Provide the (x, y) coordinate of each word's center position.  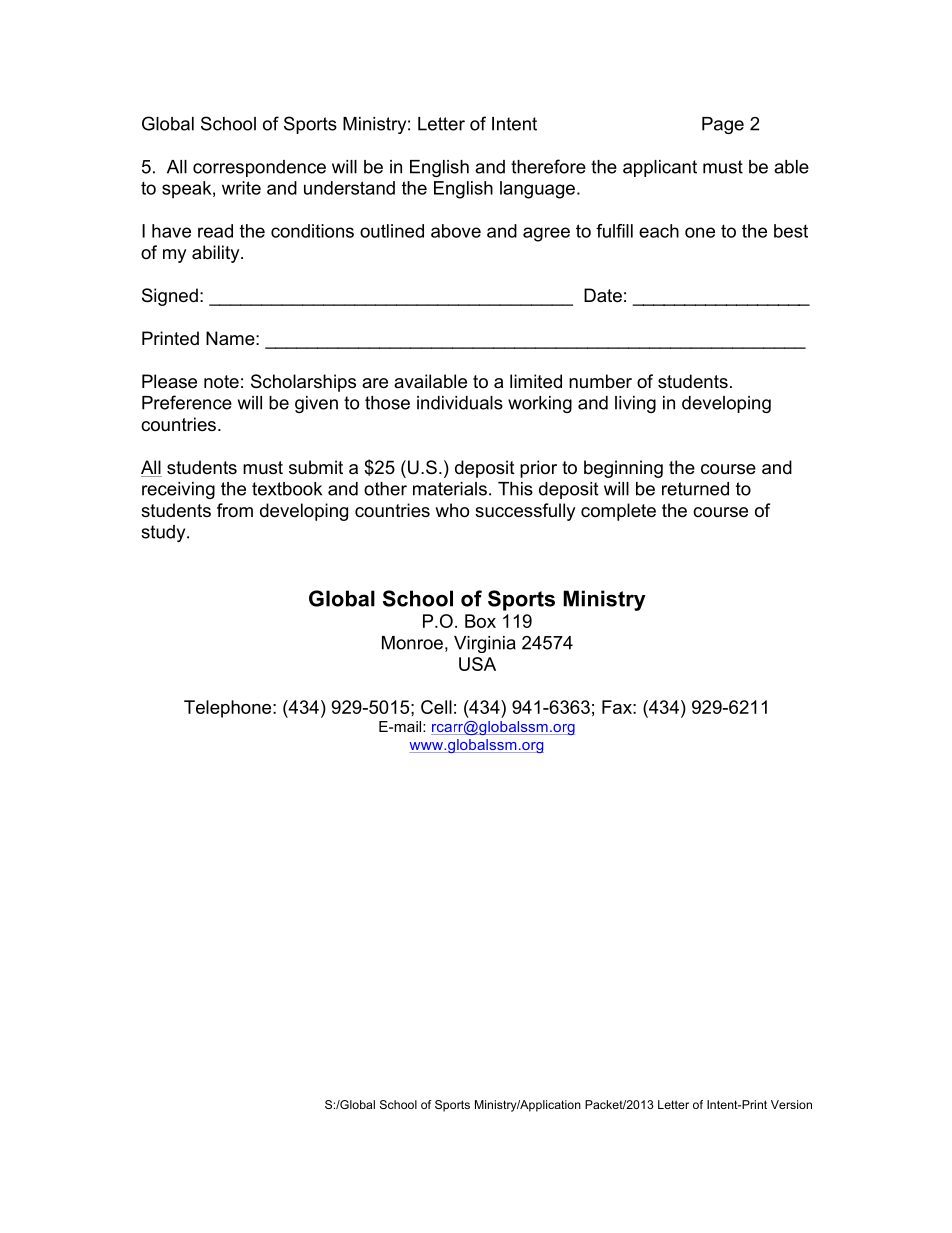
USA (477, 664)
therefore (548, 166)
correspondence (259, 168)
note (221, 382)
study (164, 533)
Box (480, 621)
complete (618, 512)
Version (791, 1104)
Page (723, 125)
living (635, 404)
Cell (436, 707)
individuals (460, 403)
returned (695, 489)
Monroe (412, 643)
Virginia (485, 644)
